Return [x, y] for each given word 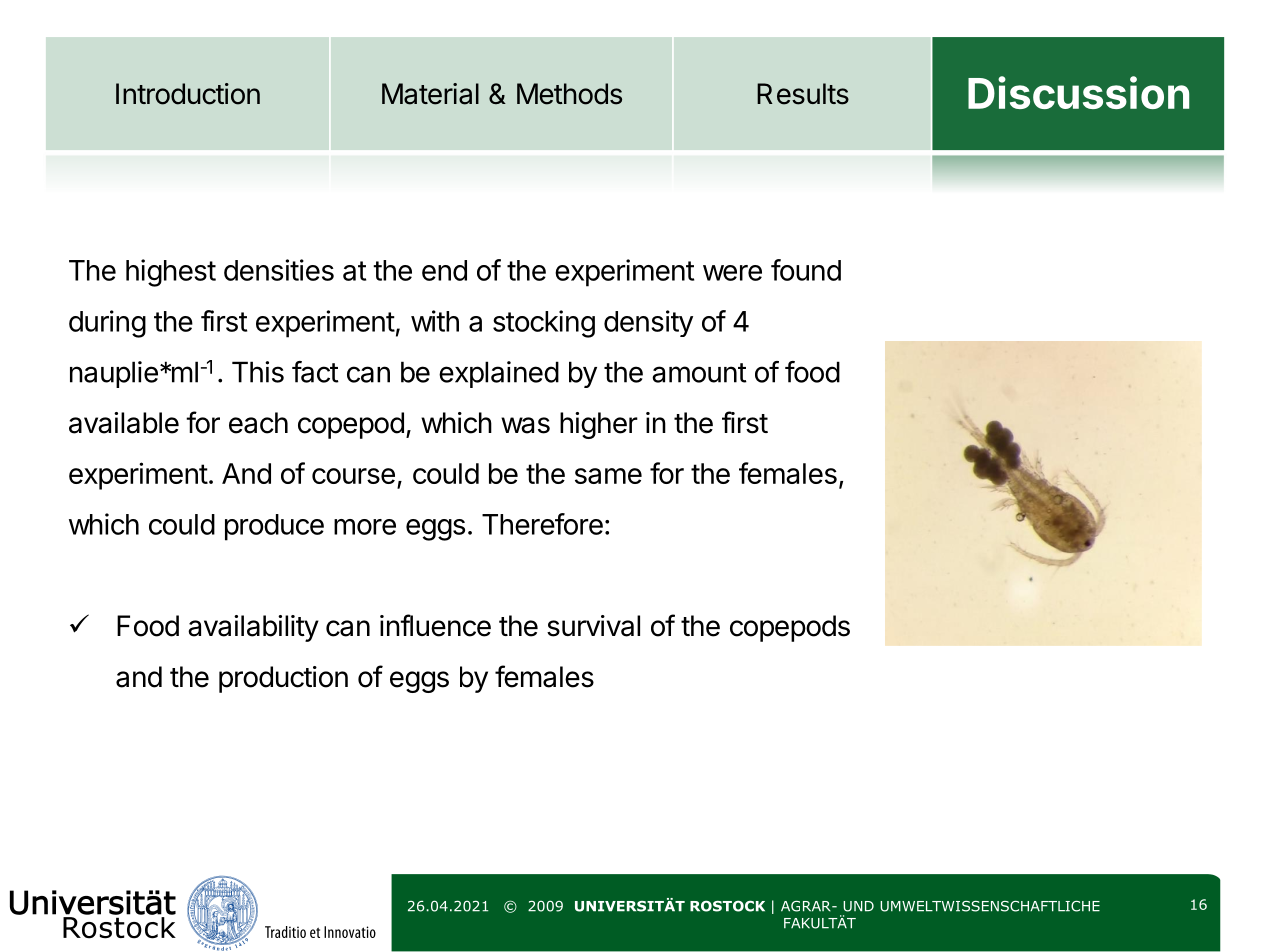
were [732, 273]
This [258, 372]
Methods [569, 94]
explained [499, 374]
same [608, 476]
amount [699, 373]
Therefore [542, 524]
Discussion [1078, 92]
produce [274, 527]
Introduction [188, 94]
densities [279, 270]
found [806, 270]
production [283, 679]
